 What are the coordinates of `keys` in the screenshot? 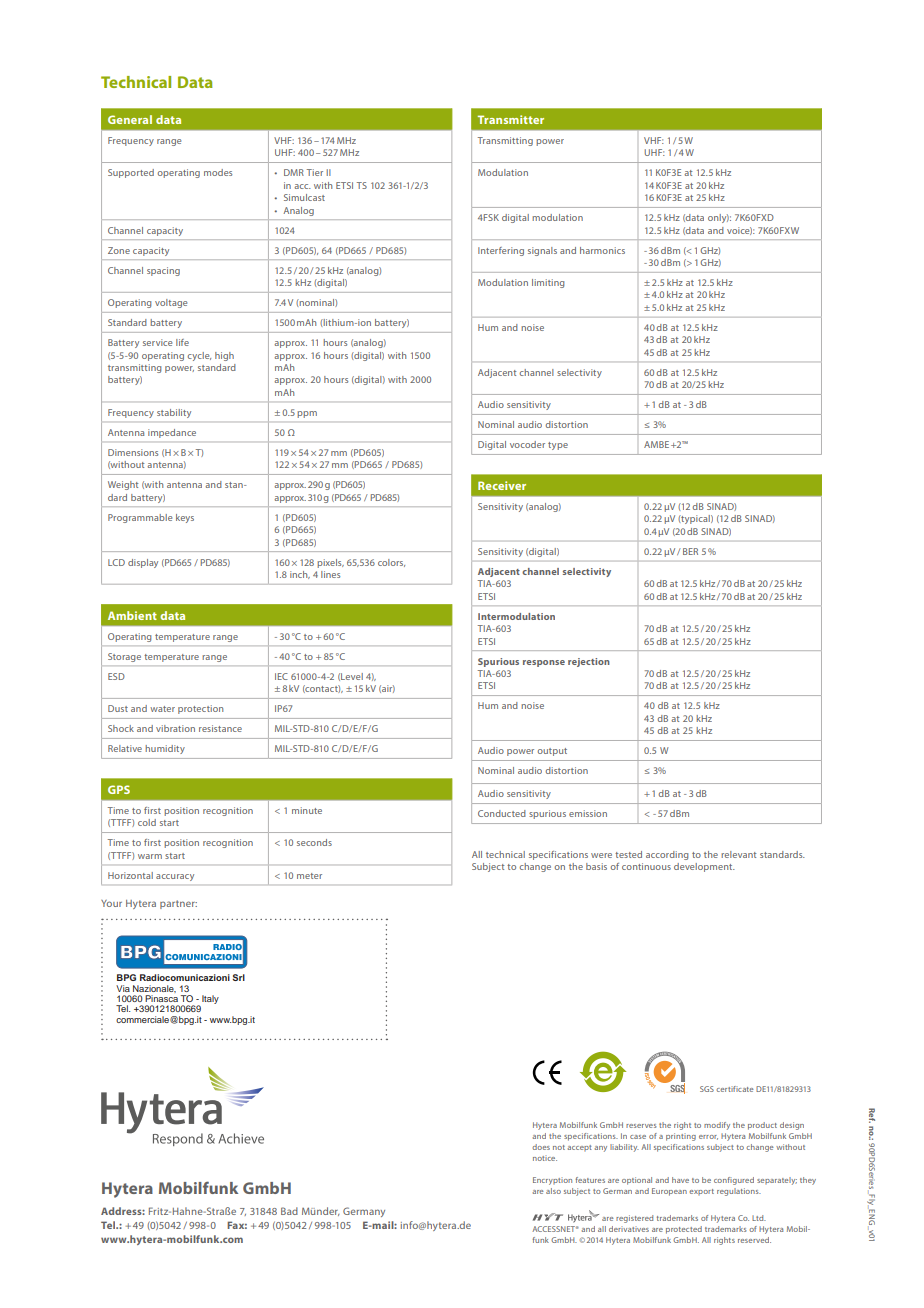 It's located at (185, 518).
